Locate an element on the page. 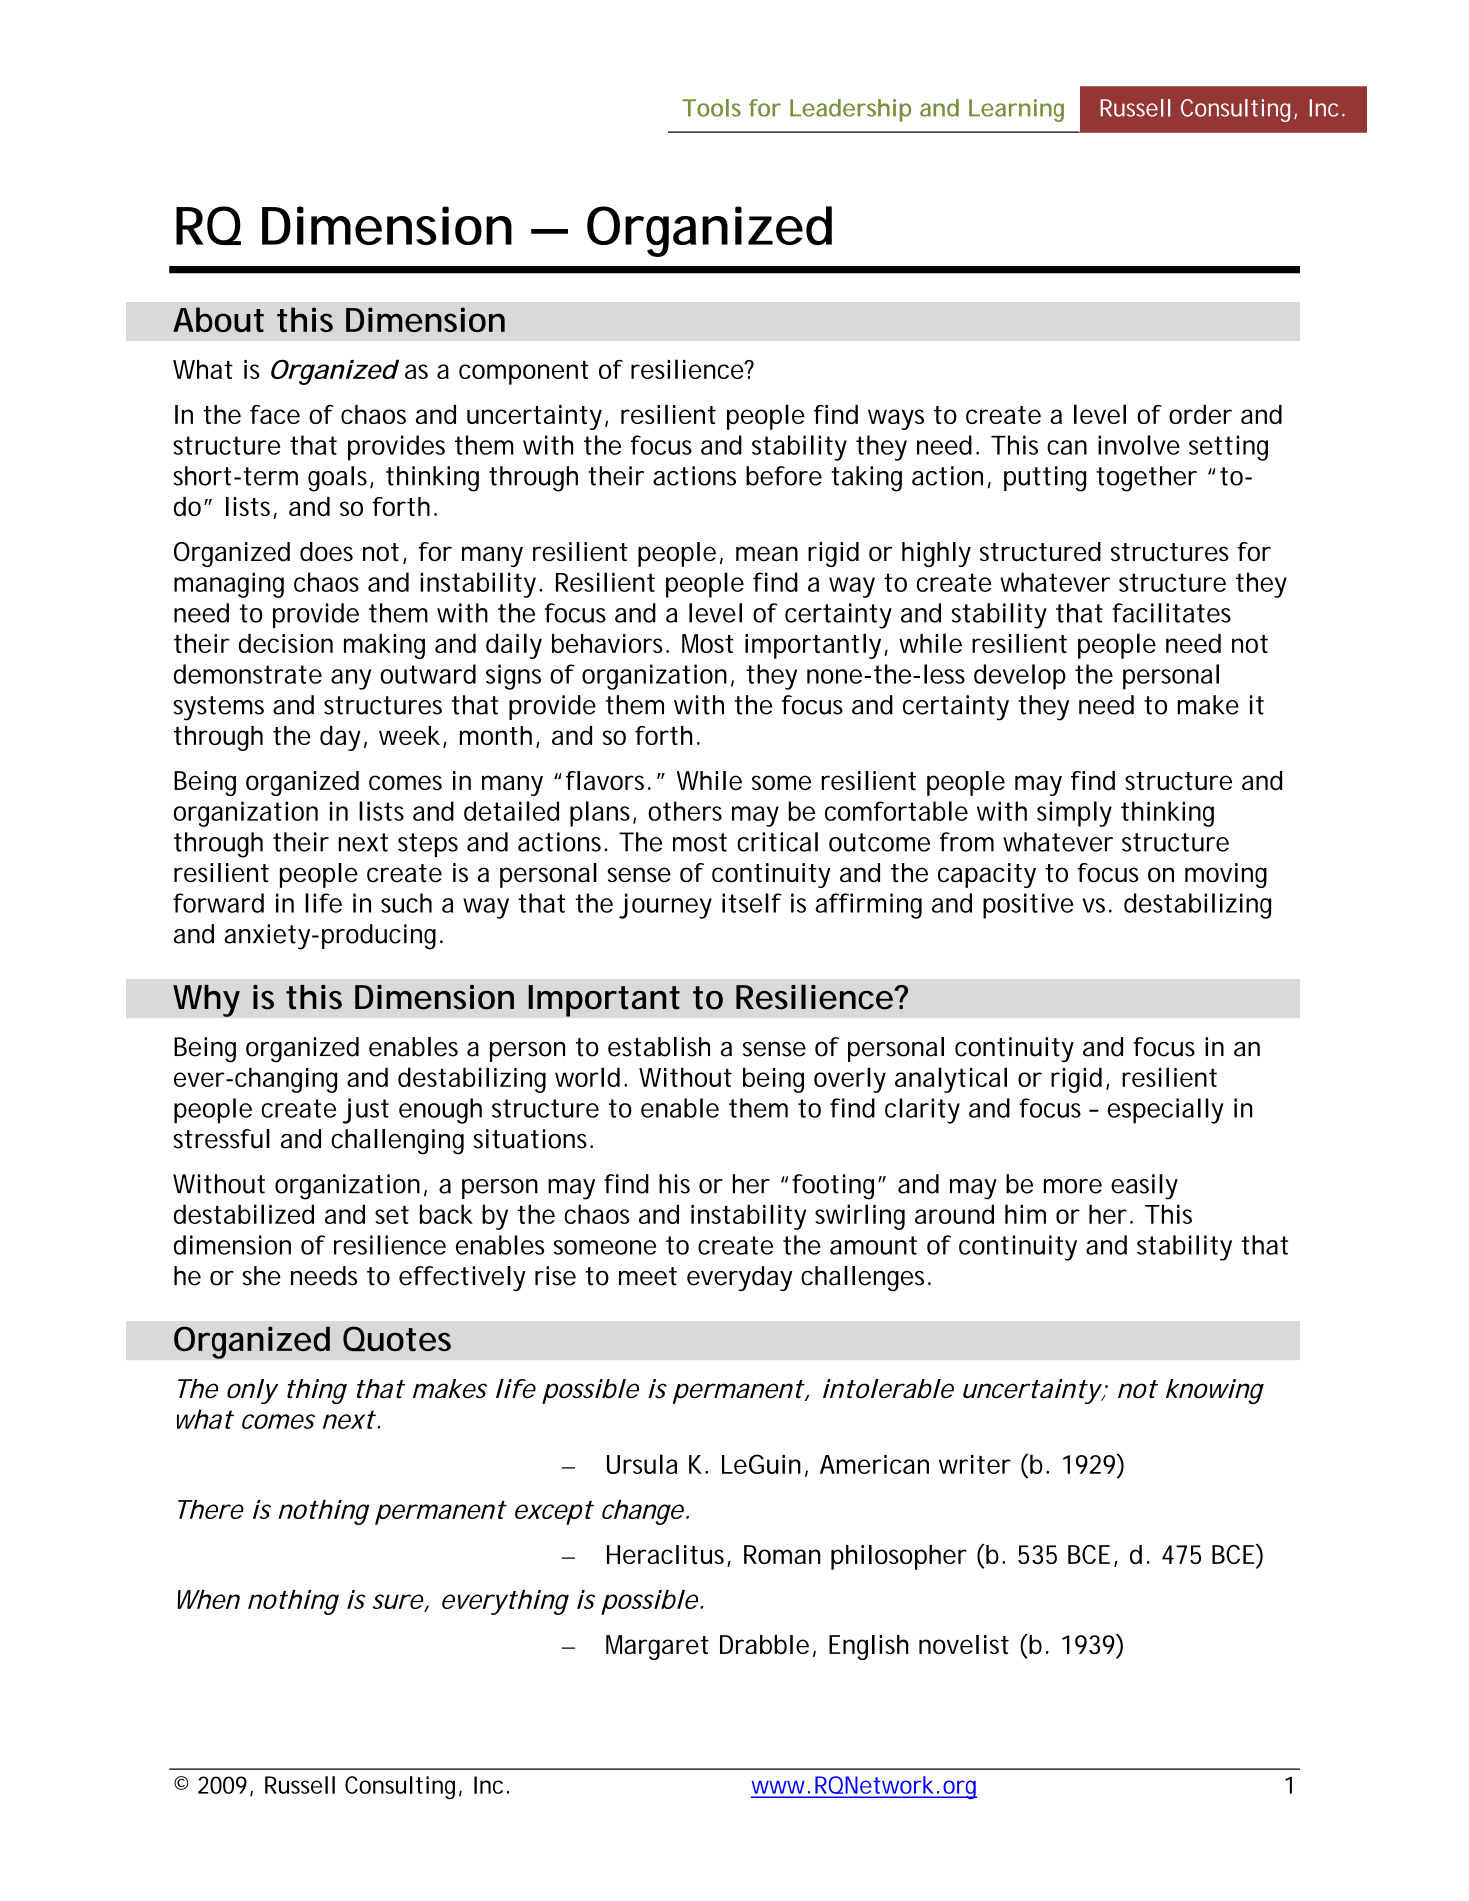 This image has height=1901, width=1469. just is located at coordinates (365, 1111).
